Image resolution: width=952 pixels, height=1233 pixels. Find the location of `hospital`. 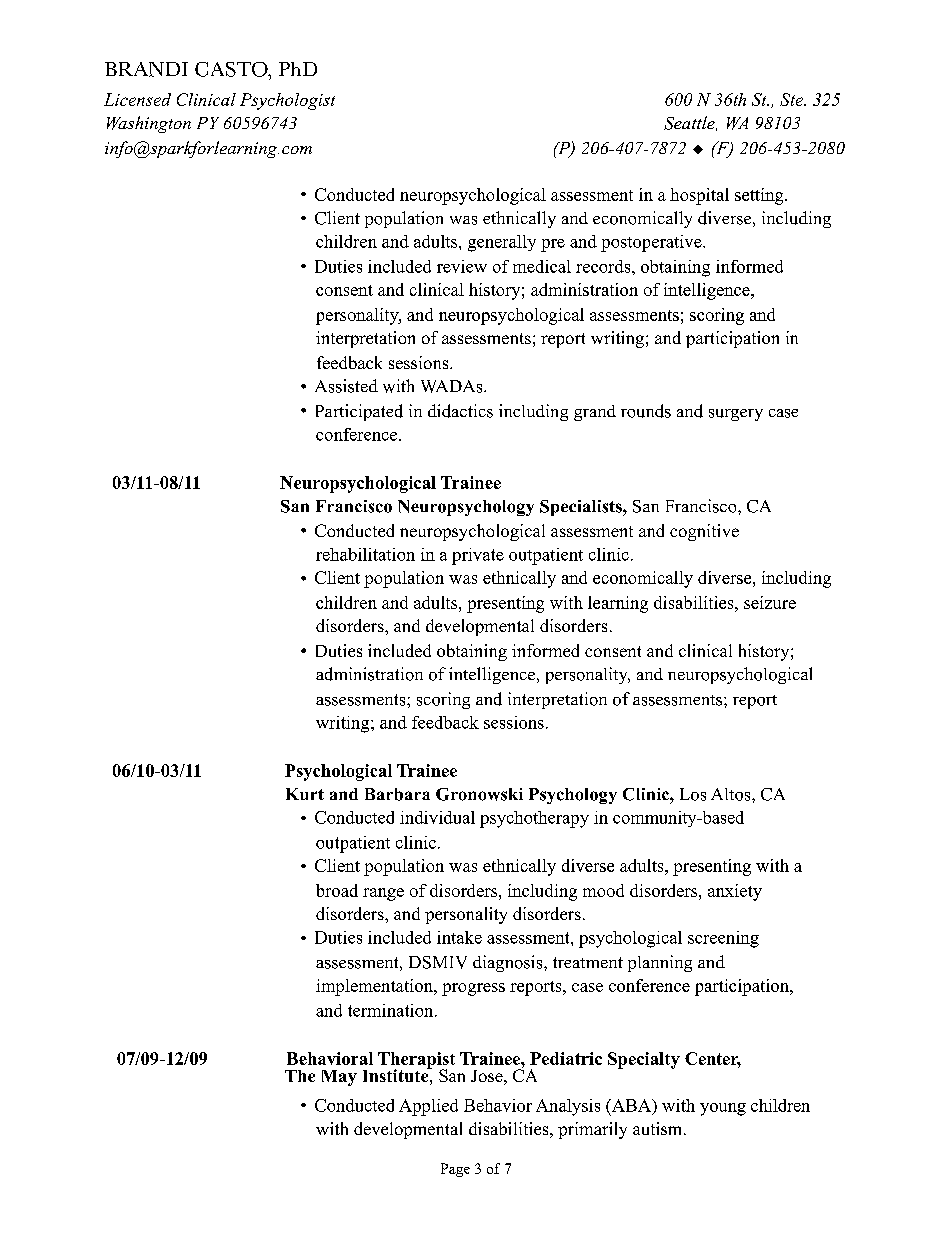

hospital is located at coordinates (699, 196).
